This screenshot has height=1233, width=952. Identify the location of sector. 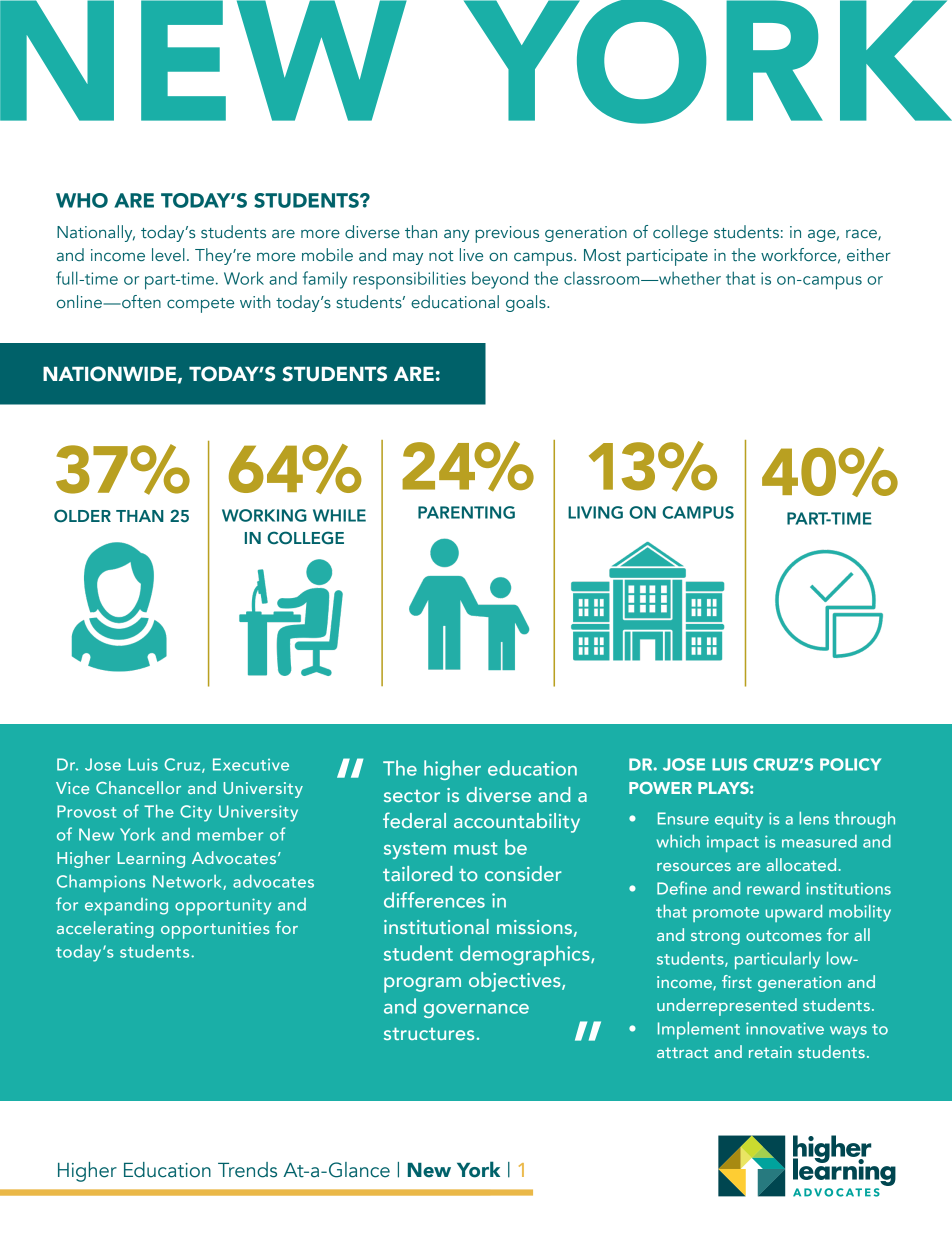
(412, 796).
